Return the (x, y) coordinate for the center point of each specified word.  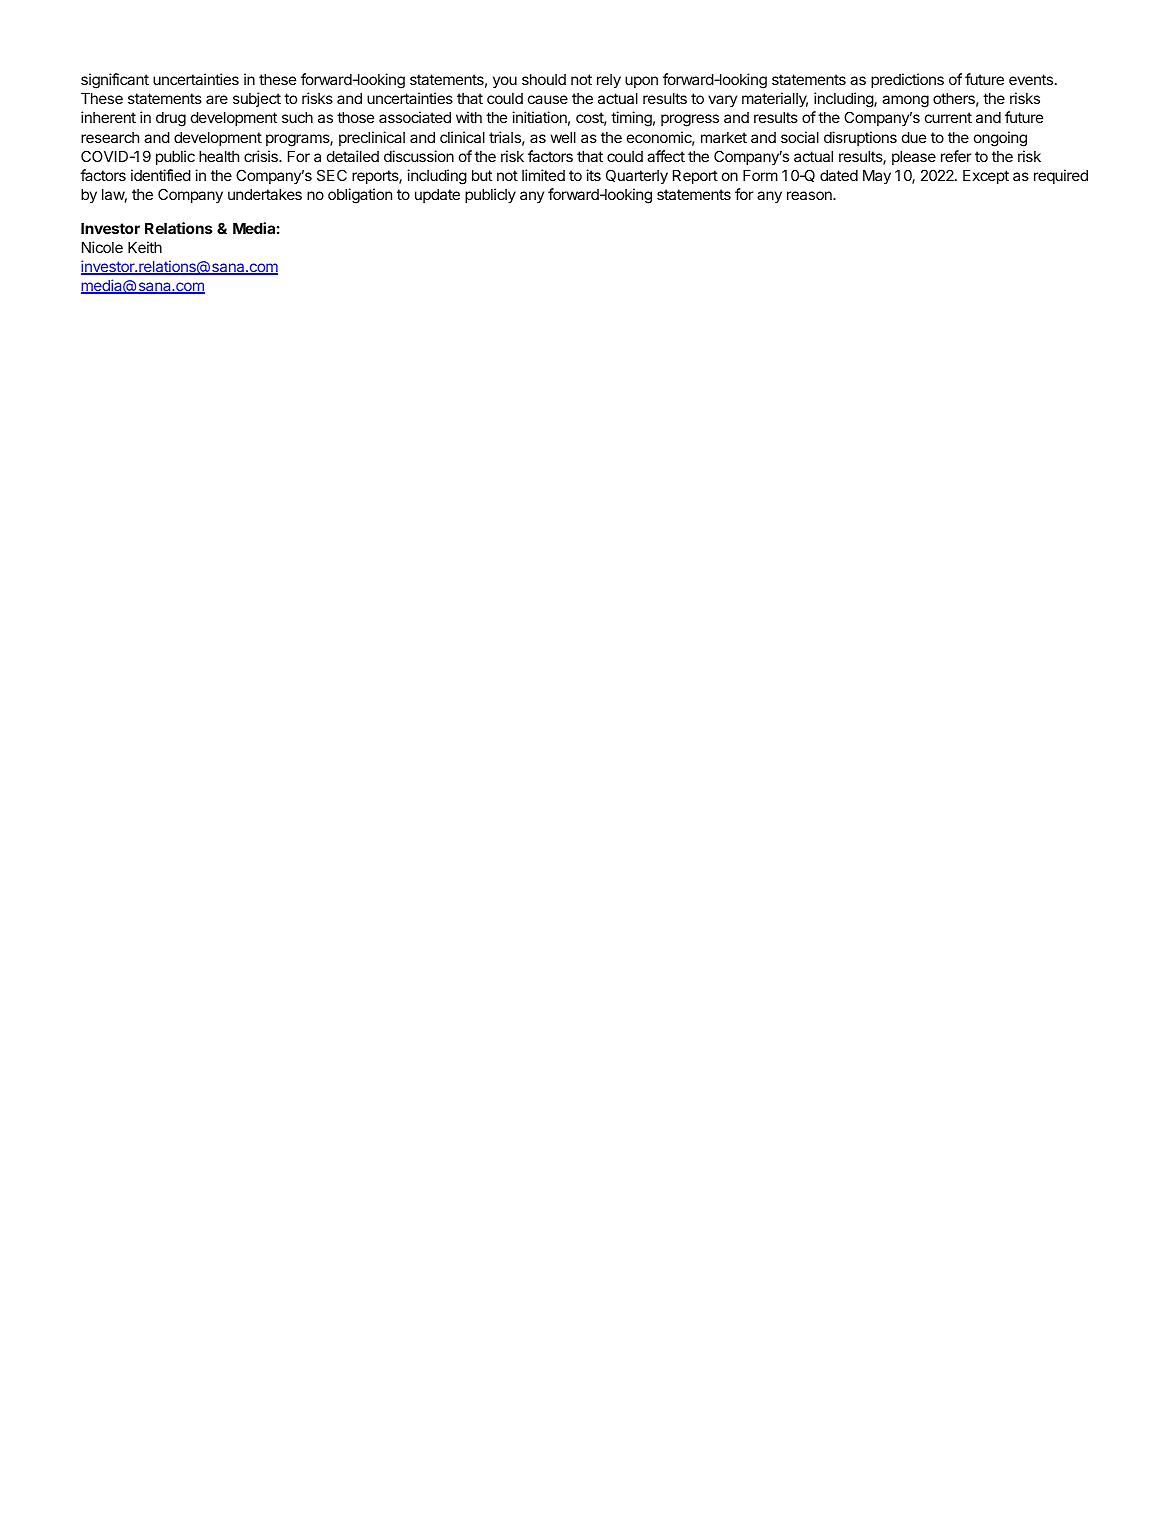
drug (171, 119)
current (948, 117)
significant (115, 81)
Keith (145, 247)
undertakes (265, 194)
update (437, 196)
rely (609, 81)
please (914, 158)
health (219, 156)
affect (666, 156)
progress (690, 120)
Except (986, 177)
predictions (907, 80)
